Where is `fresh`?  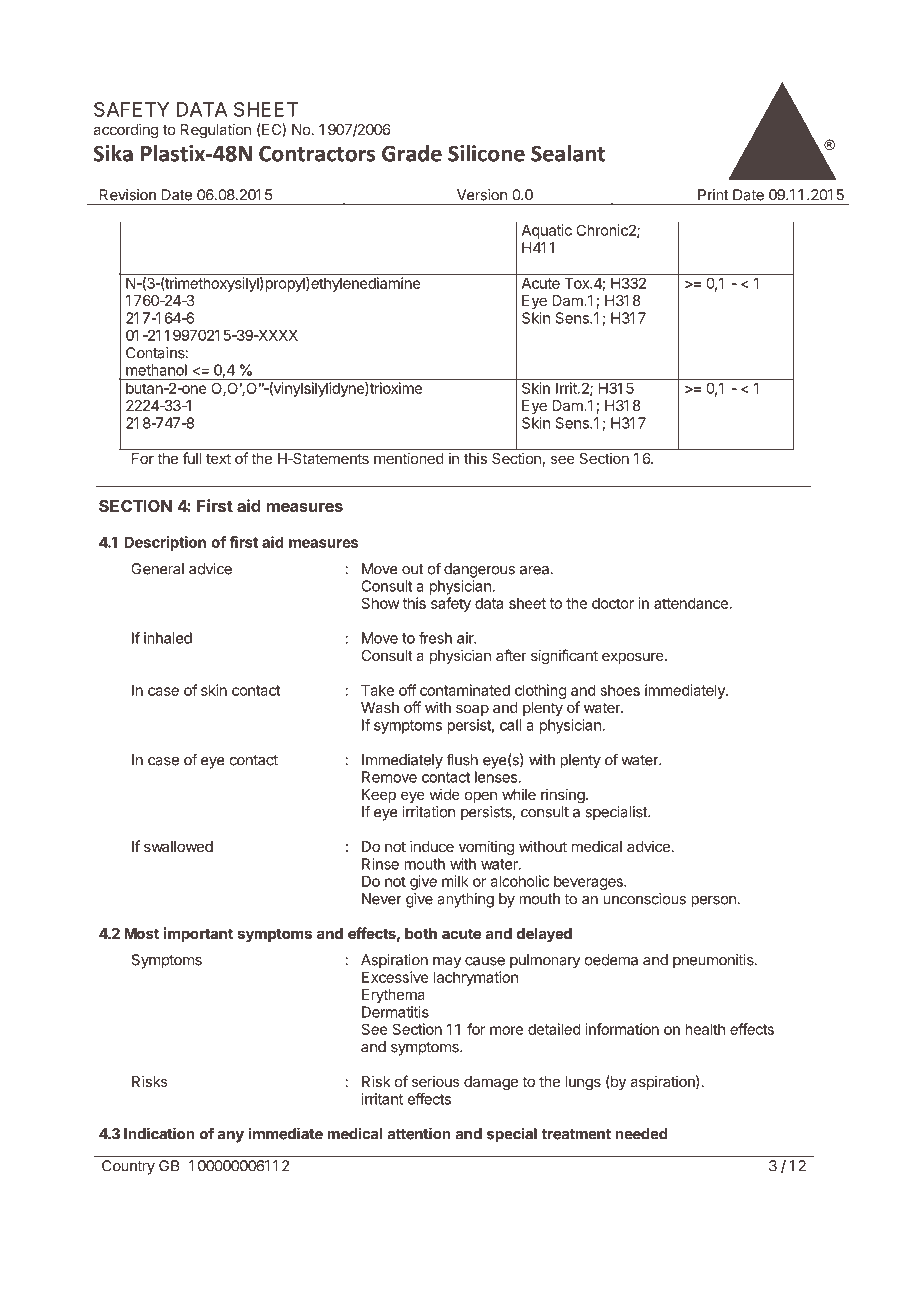 fresh is located at coordinates (435, 638).
